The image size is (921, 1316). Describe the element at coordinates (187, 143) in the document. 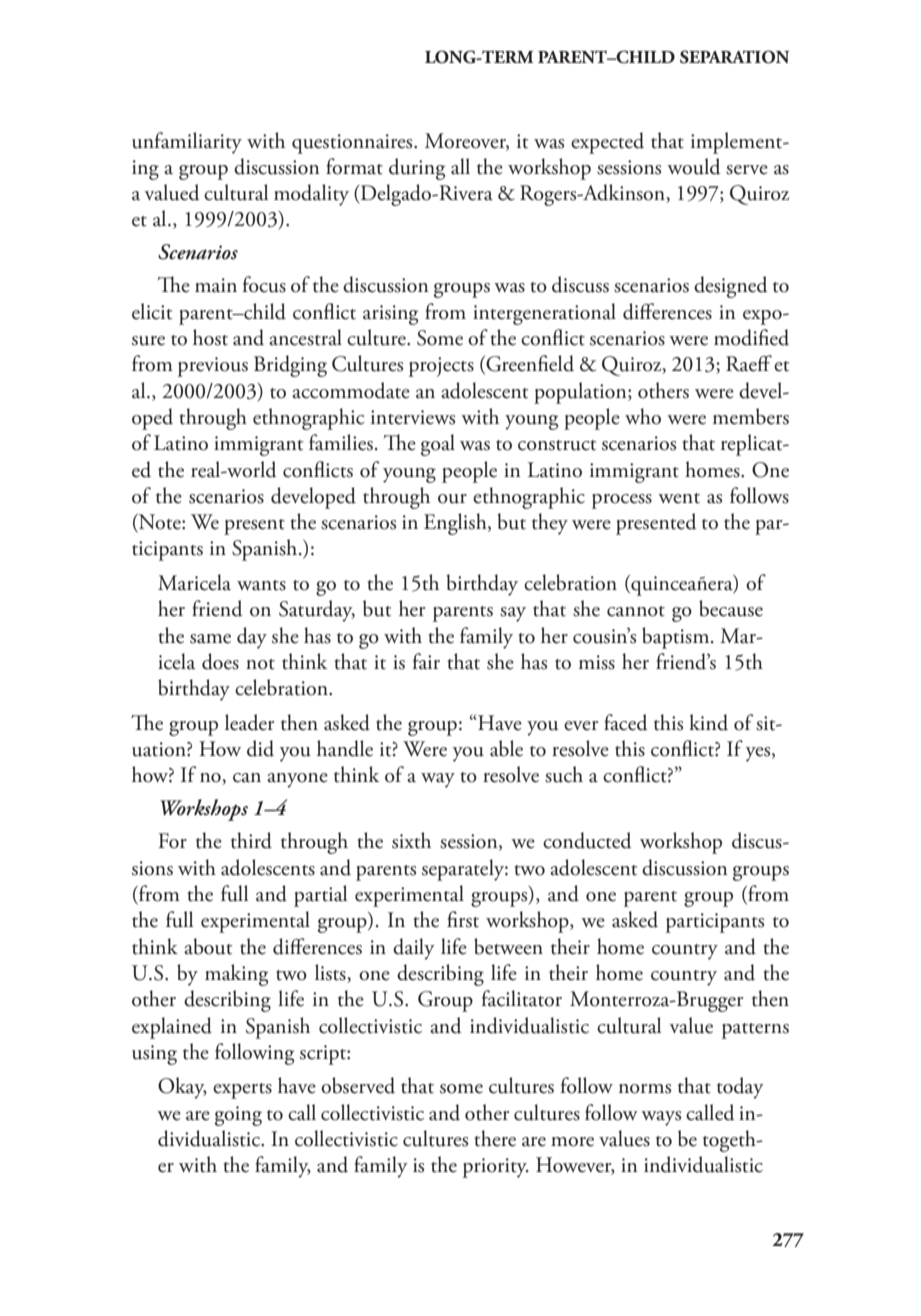

I see `unfamiliarity` at that location.
